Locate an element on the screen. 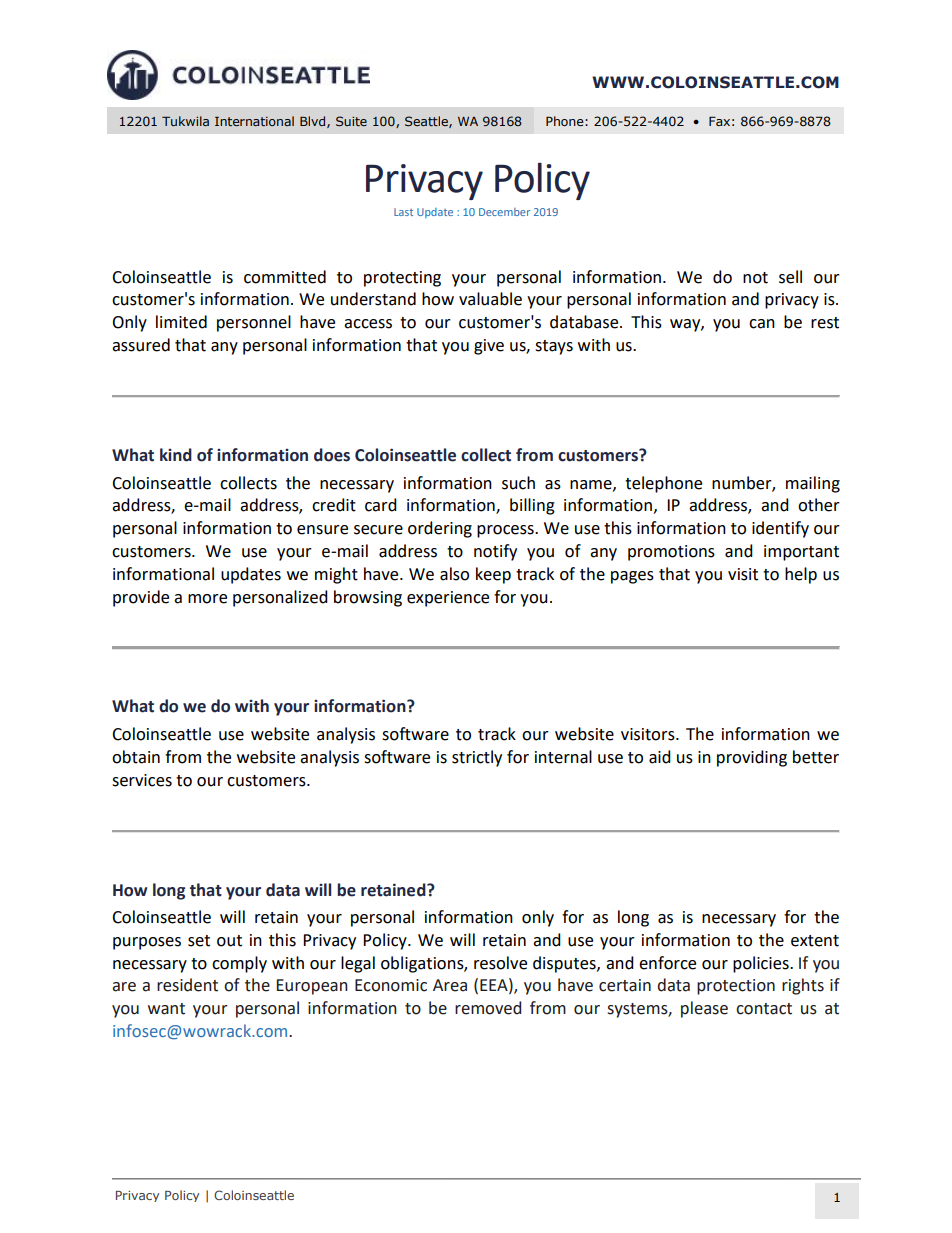 The height and width of the screenshot is (1233, 952). December is located at coordinates (504, 212).
